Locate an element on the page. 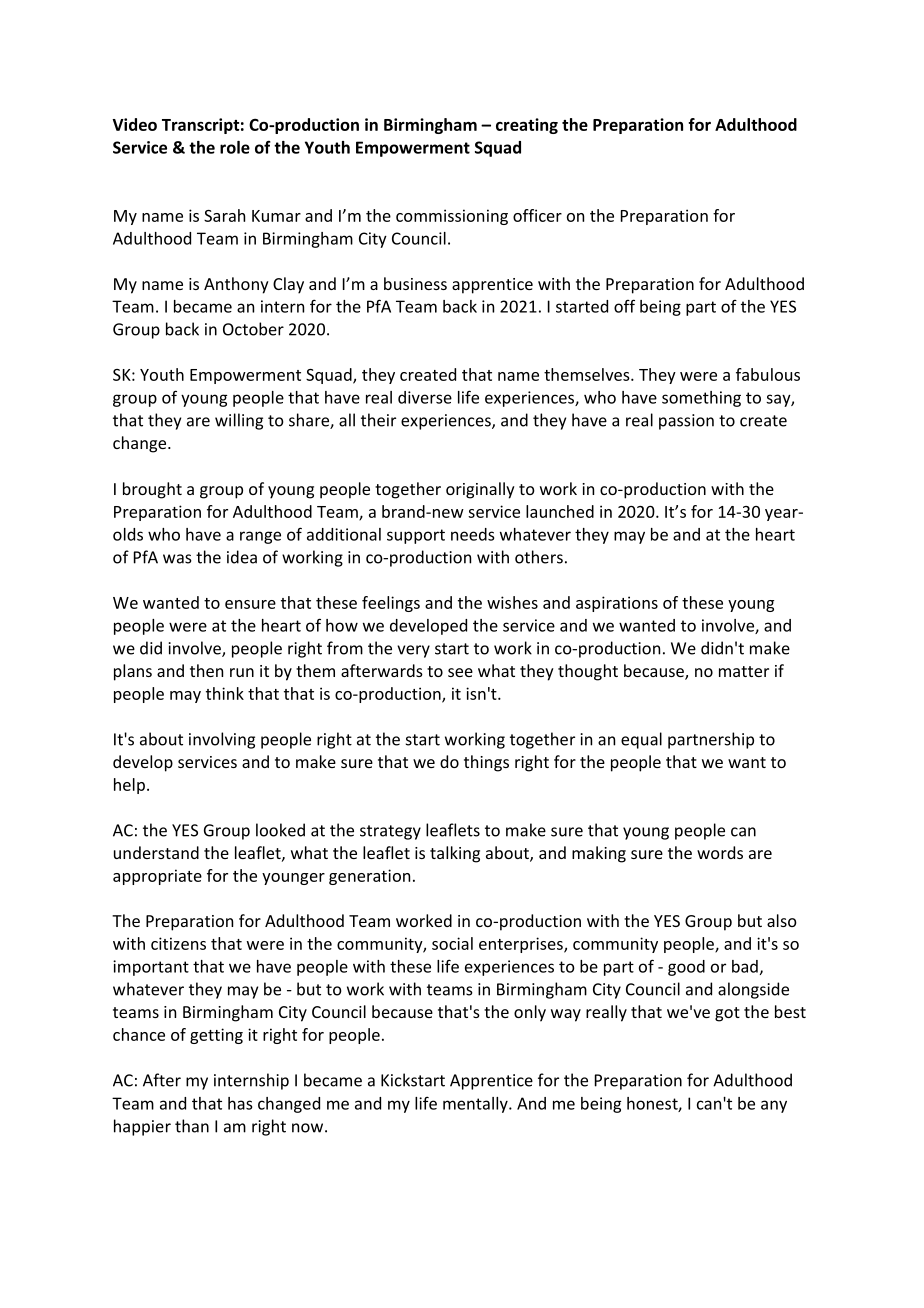 The image size is (924, 1308). fabulous is located at coordinates (768, 374).
